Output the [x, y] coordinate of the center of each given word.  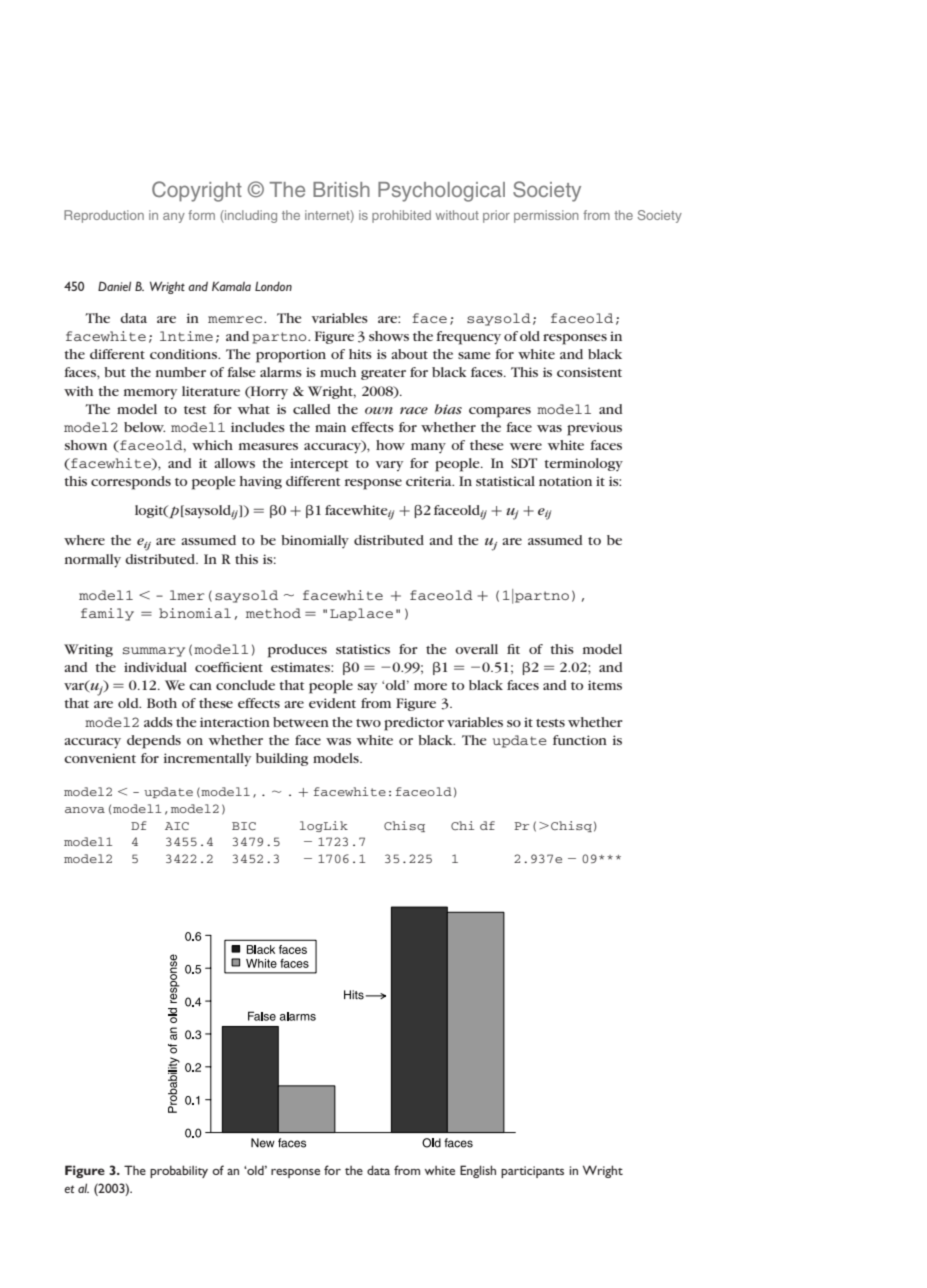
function [580, 740]
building [282, 759]
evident [332, 703]
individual [155, 667]
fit [513, 649]
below [144, 427]
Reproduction [104, 216]
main [330, 427]
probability [179, 1171]
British [341, 189]
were [526, 446]
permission [546, 216]
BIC [244, 826]
